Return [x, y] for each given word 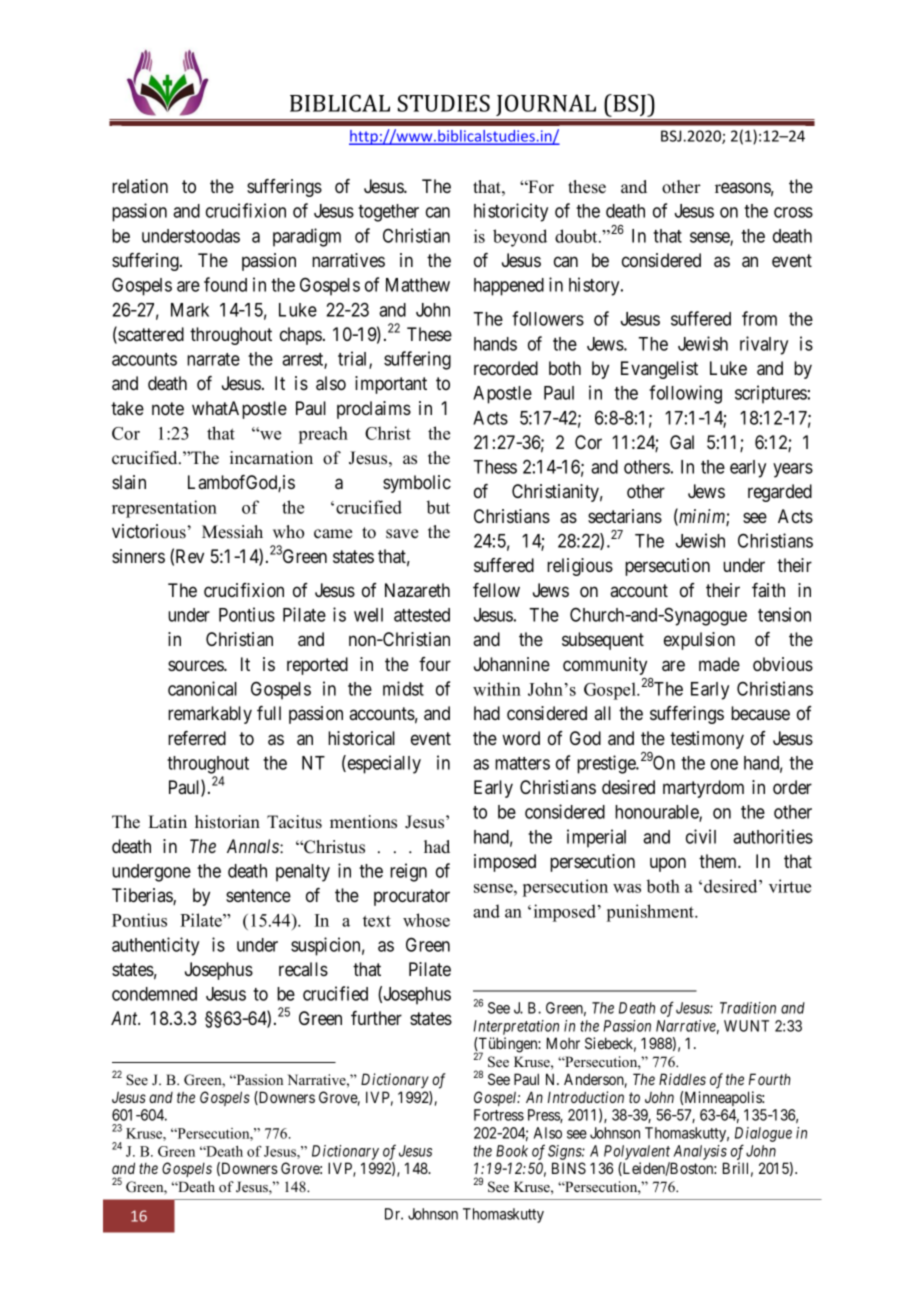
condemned [154, 994]
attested [422, 615]
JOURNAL [546, 105]
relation [140, 186]
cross [793, 212]
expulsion [699, 641]
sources [196, 666]
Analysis [700, 1152]
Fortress [499, 1115]
